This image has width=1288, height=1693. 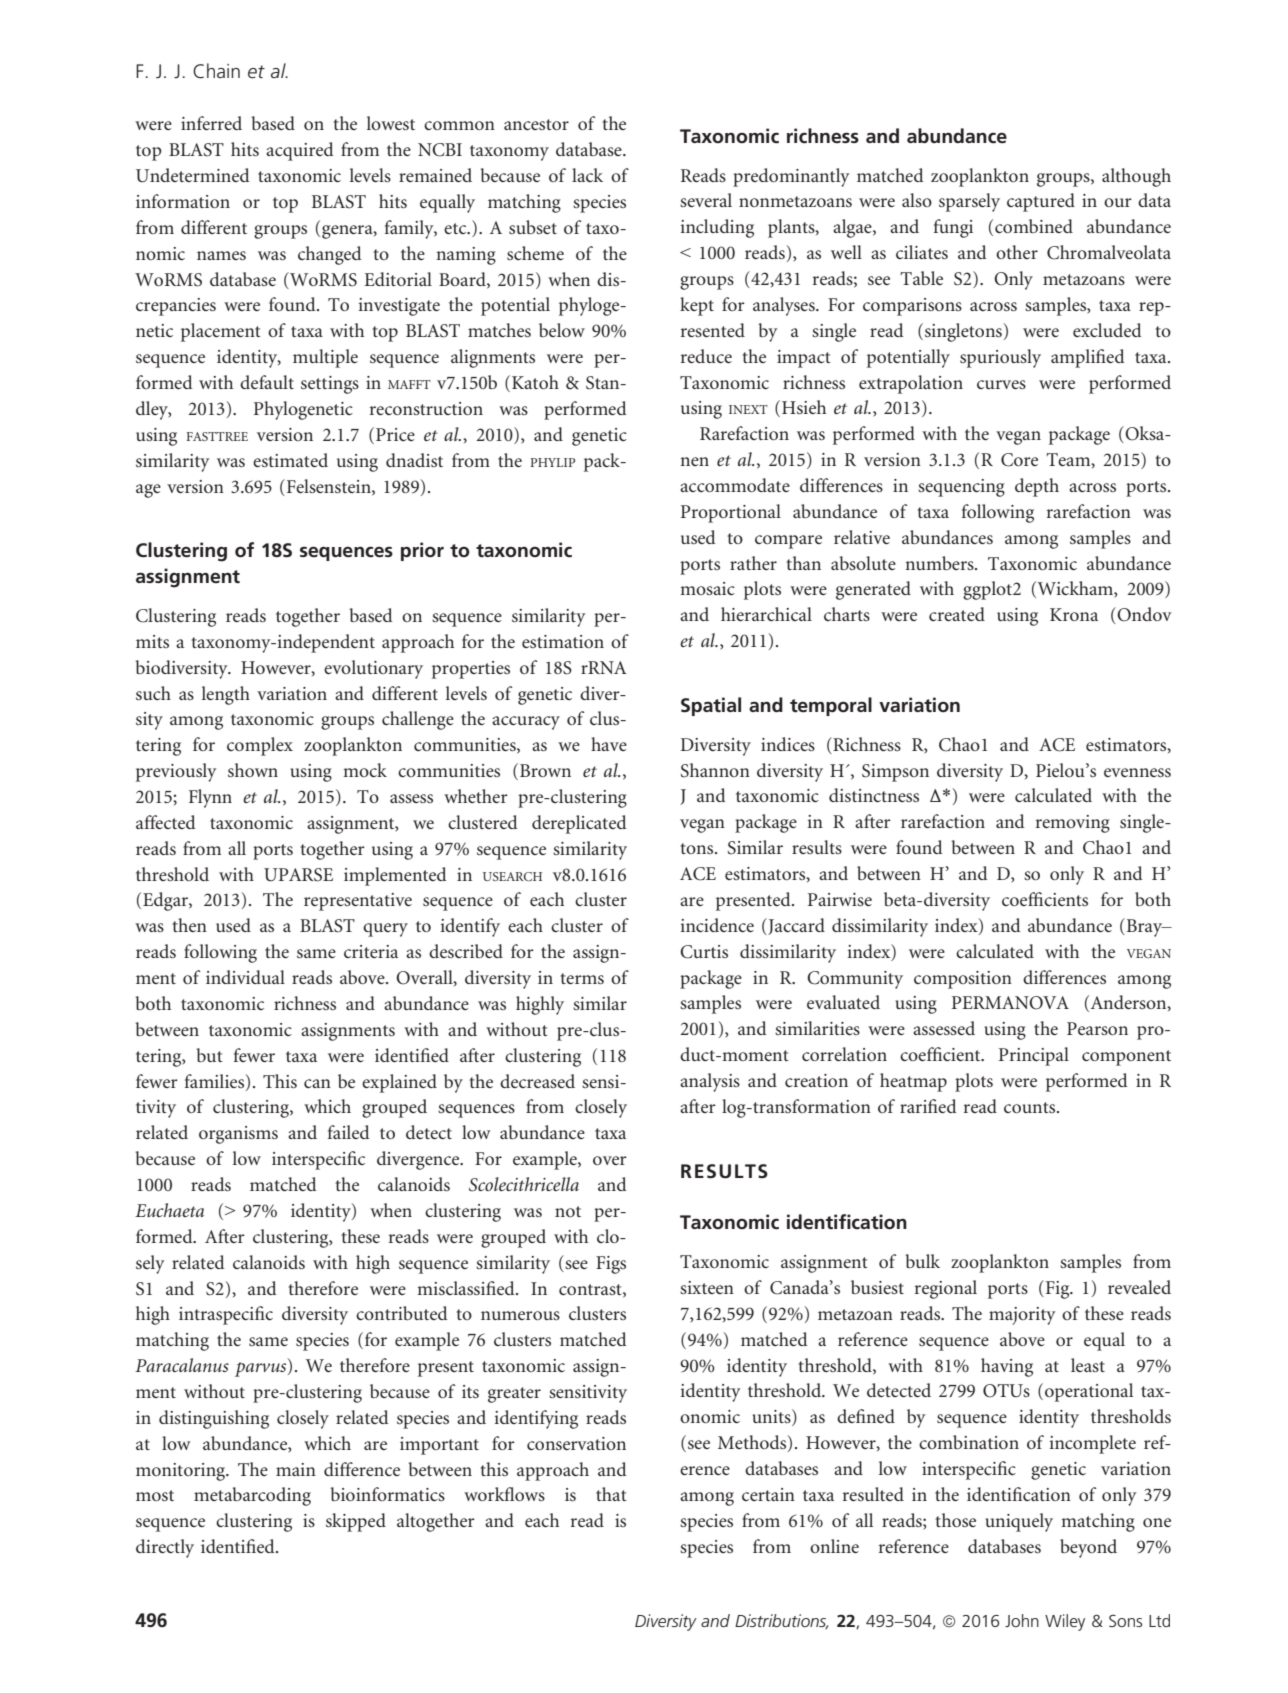 What do you see at coordinates (1041, 202) in the image?
I see `captured` at bounding box center [1041, 202].
